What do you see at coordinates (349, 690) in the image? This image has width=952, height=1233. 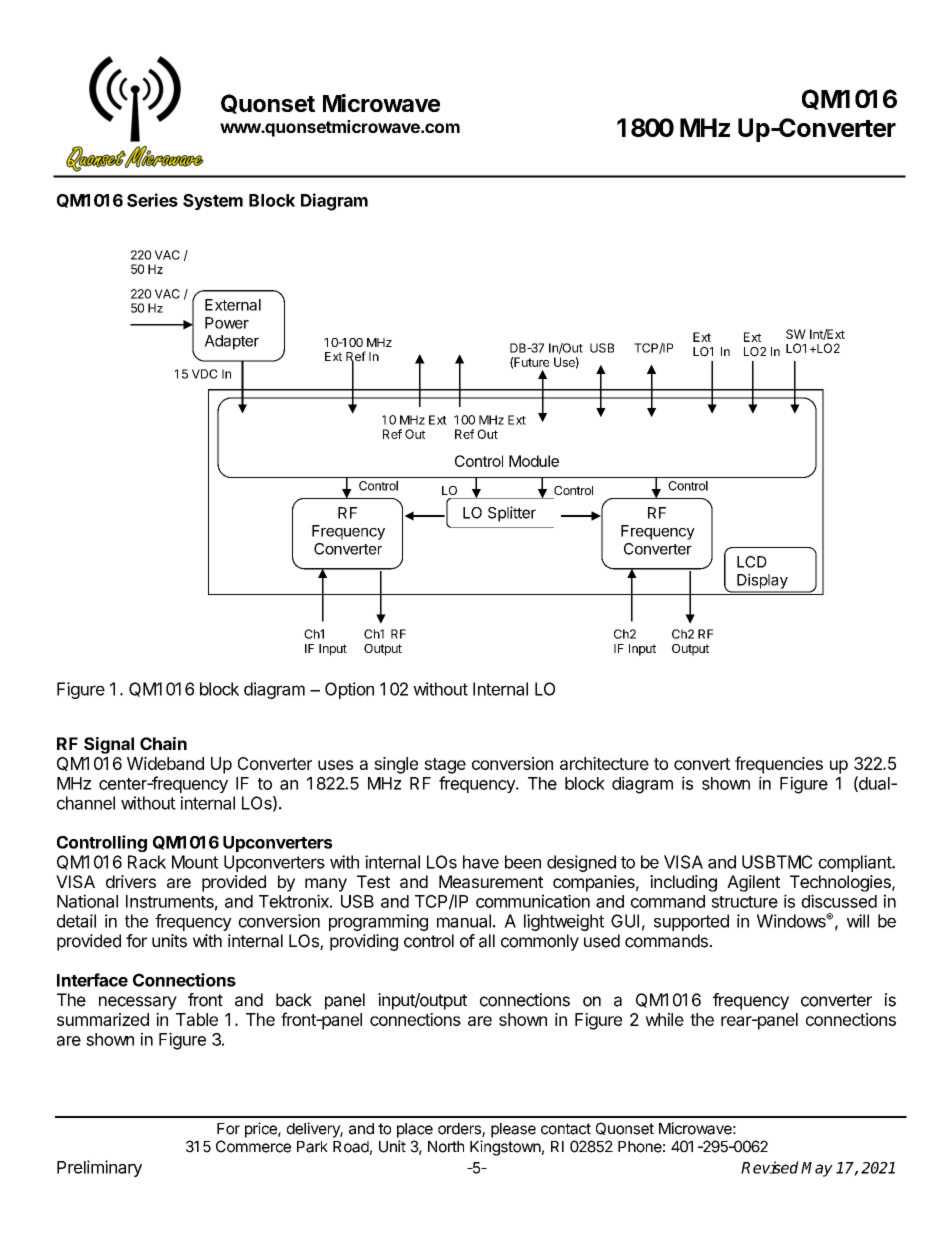 I see `Option` at bounding box center [349, 690].
